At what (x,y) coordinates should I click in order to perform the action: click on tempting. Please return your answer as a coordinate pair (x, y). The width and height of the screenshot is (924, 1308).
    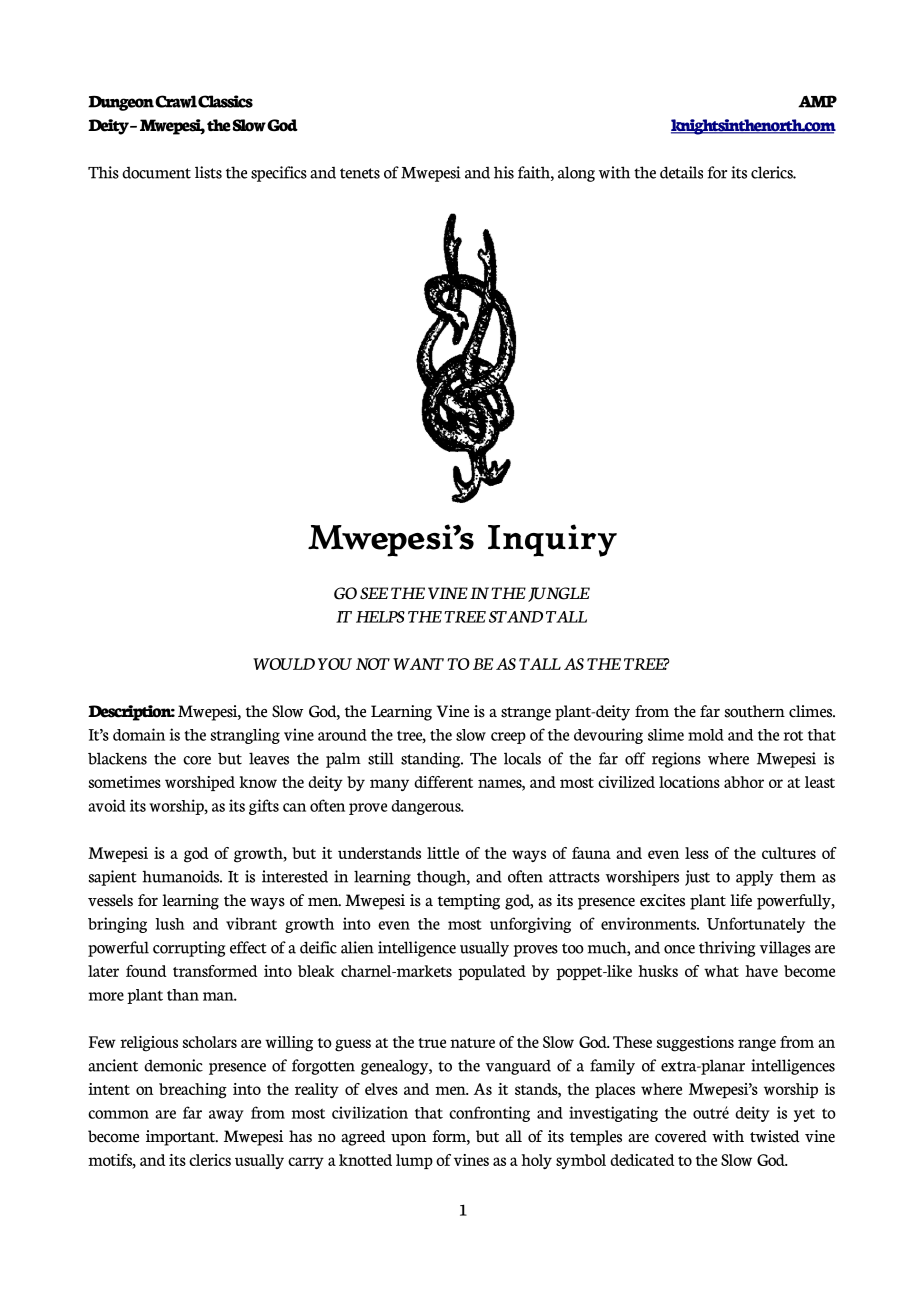
    Looking at the image, I should click on (469, 902).
